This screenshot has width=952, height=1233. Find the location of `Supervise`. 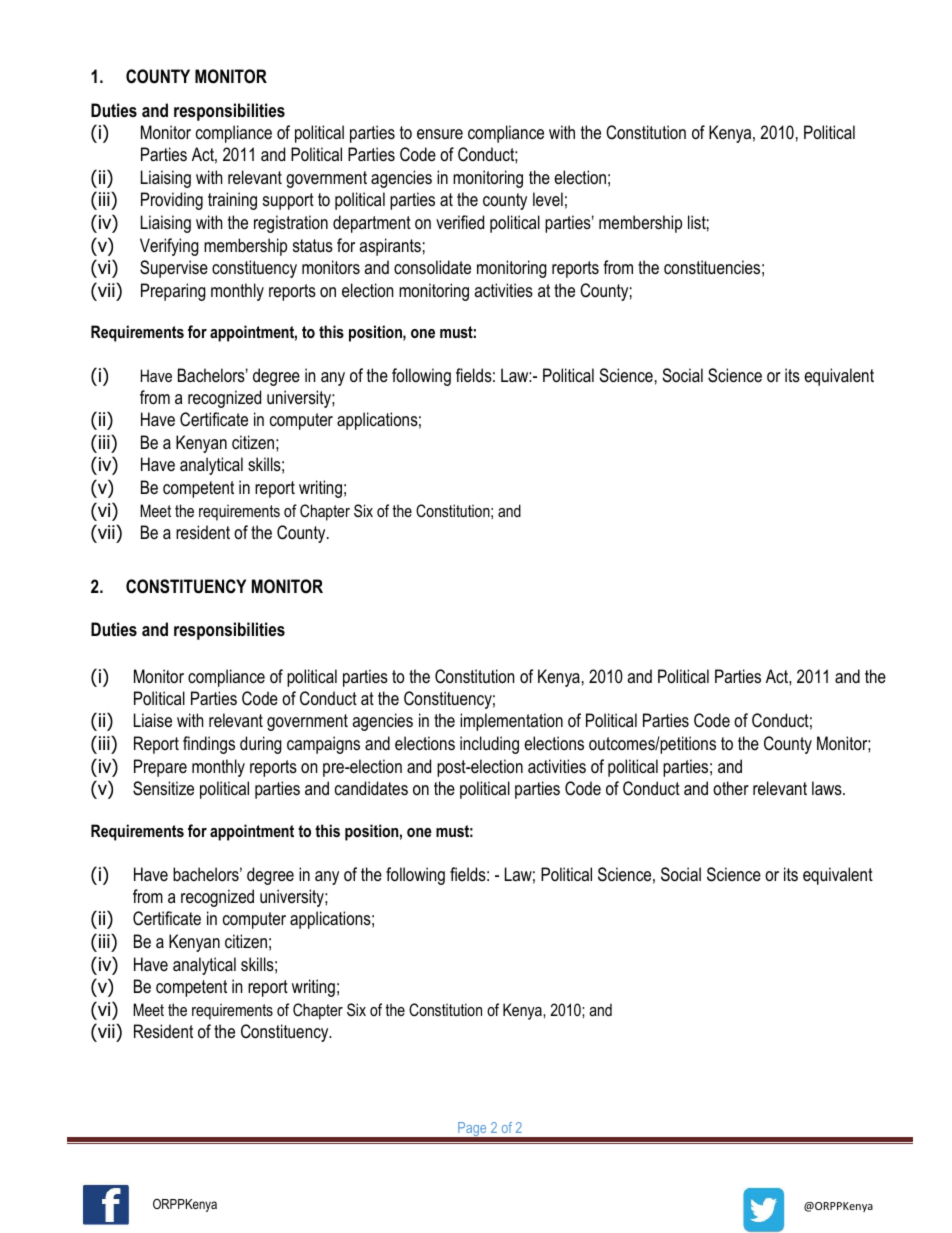

Supervise is located at coordinates (174, 269).
